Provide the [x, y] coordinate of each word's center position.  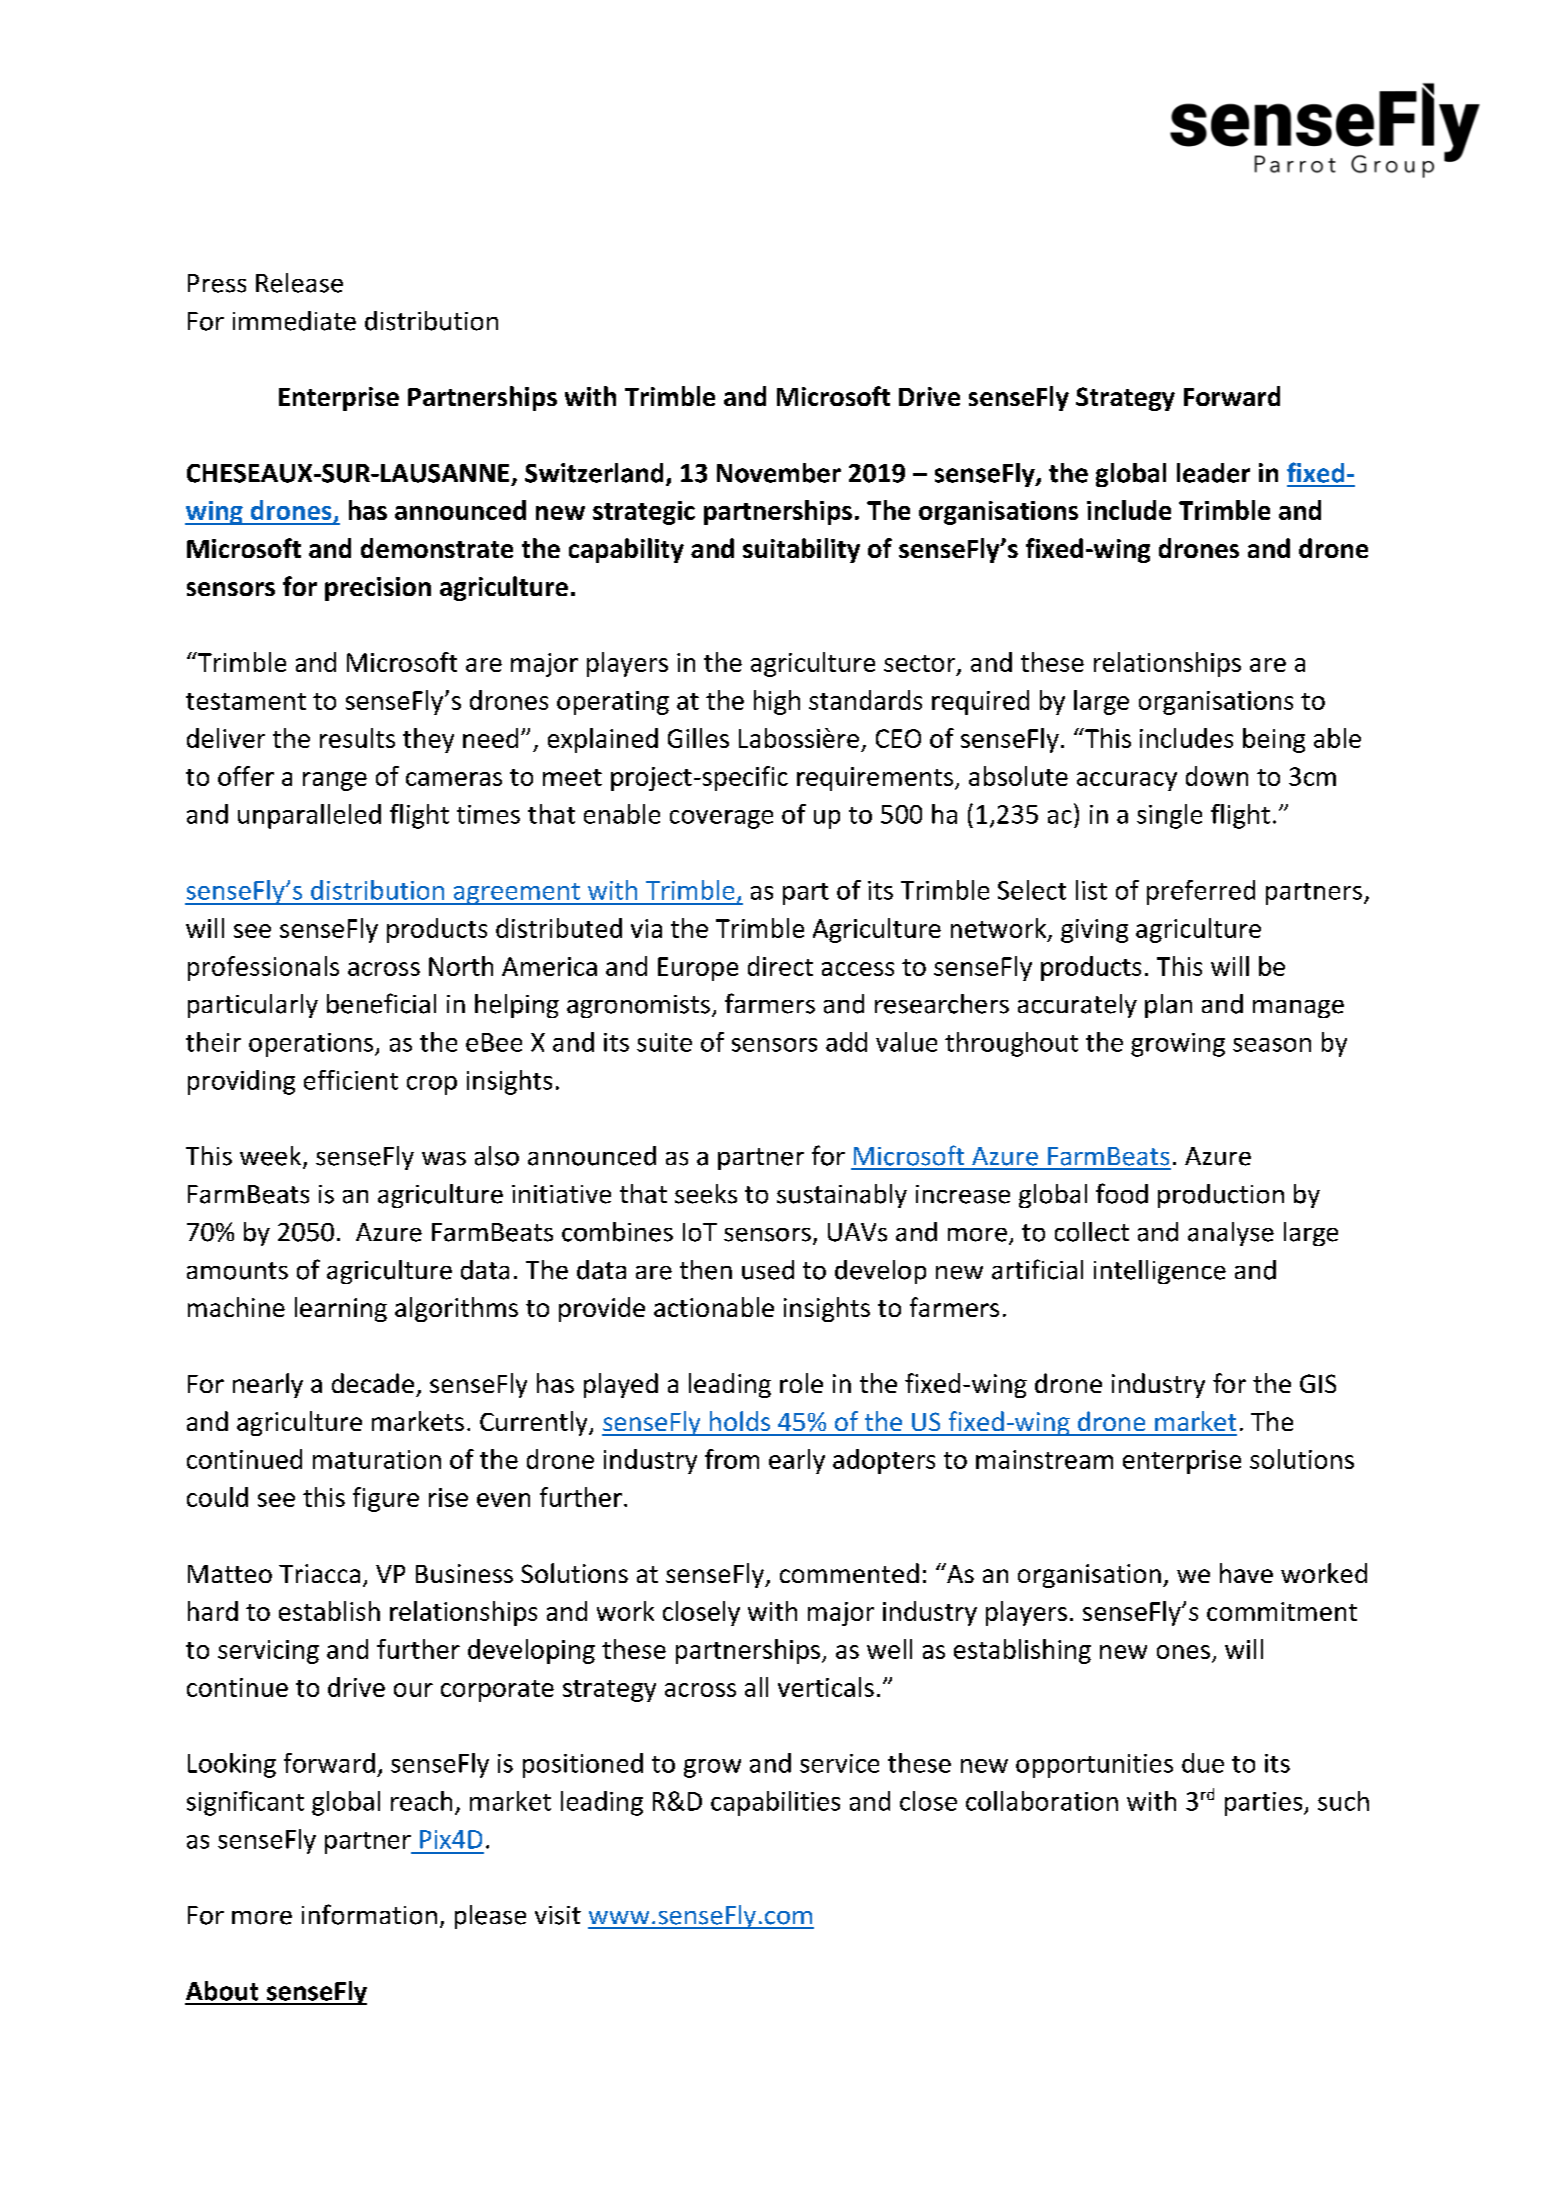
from [732, 1459]
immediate [294, 321]
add [846, 1042]
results [357, 738]
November [779, 473]
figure [386, 1499]
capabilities [775, 1803]
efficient [351, 1080]
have [1246, 1573]
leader [1213, 473]
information [369, 1914]
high [777, 702]
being [1274, 740]
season [1272, 1045]
